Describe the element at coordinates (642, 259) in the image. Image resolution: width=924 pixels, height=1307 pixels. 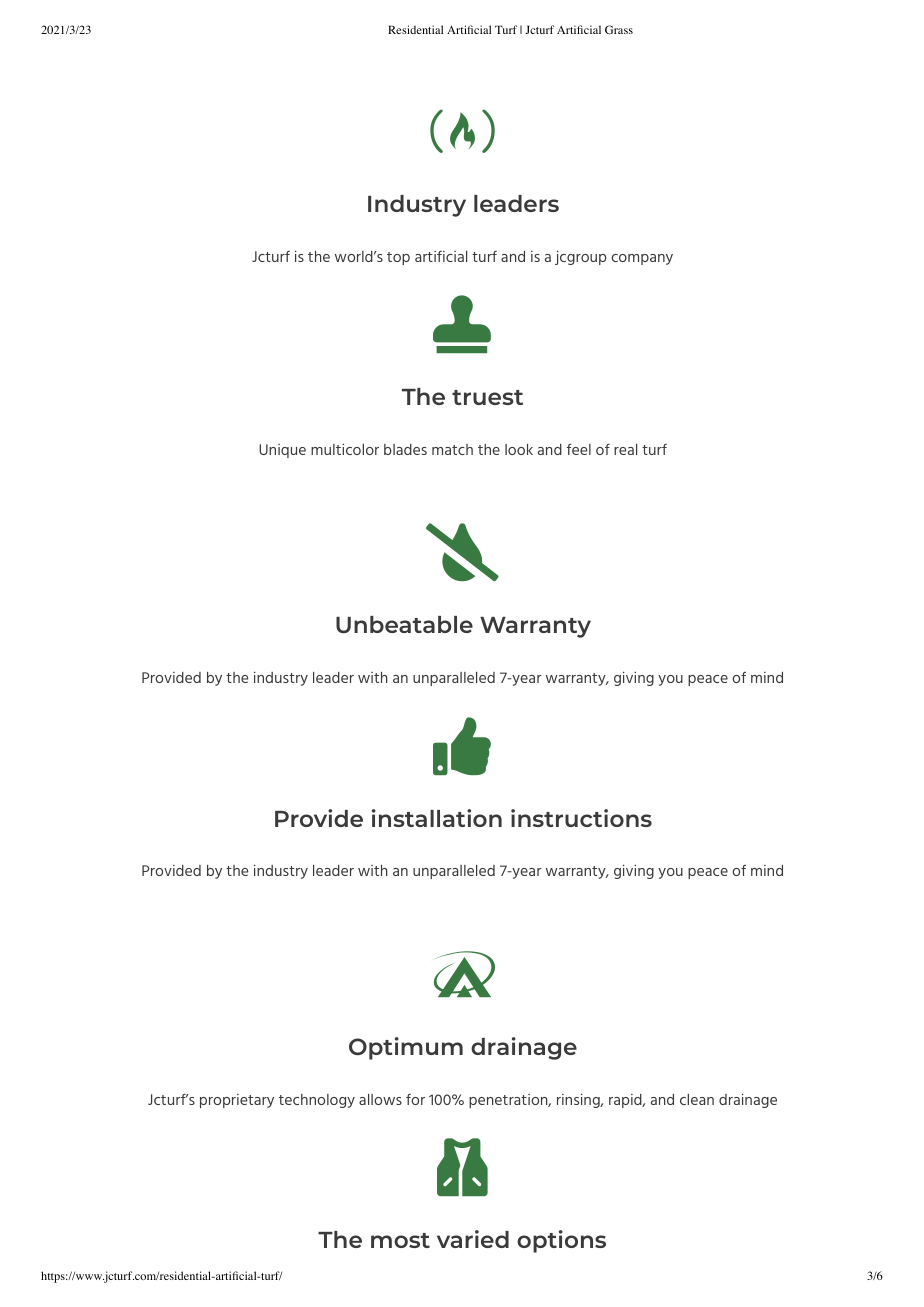
I see `company` at that location.
